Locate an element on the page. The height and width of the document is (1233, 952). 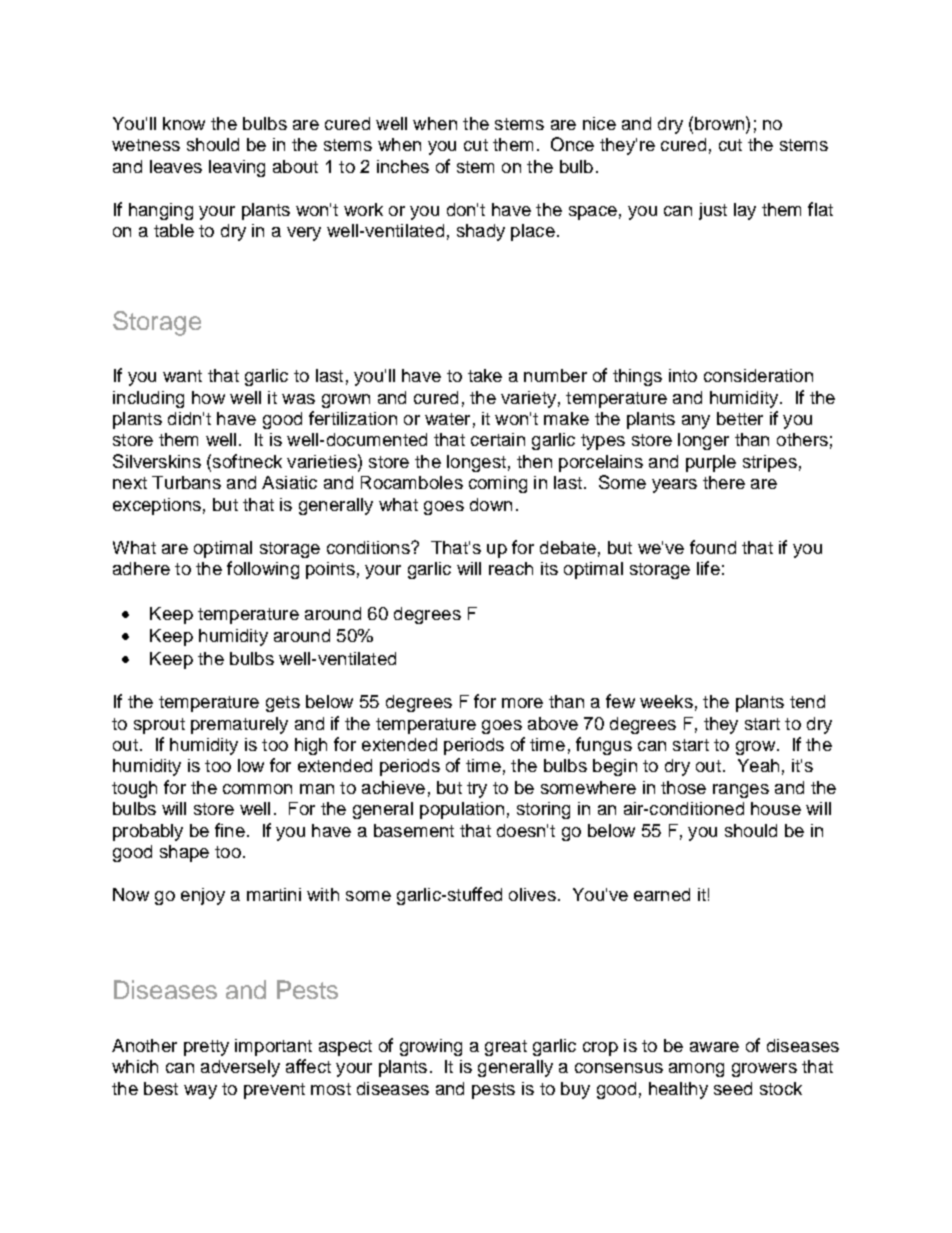
leaving is located at coordinates (237, 168).
